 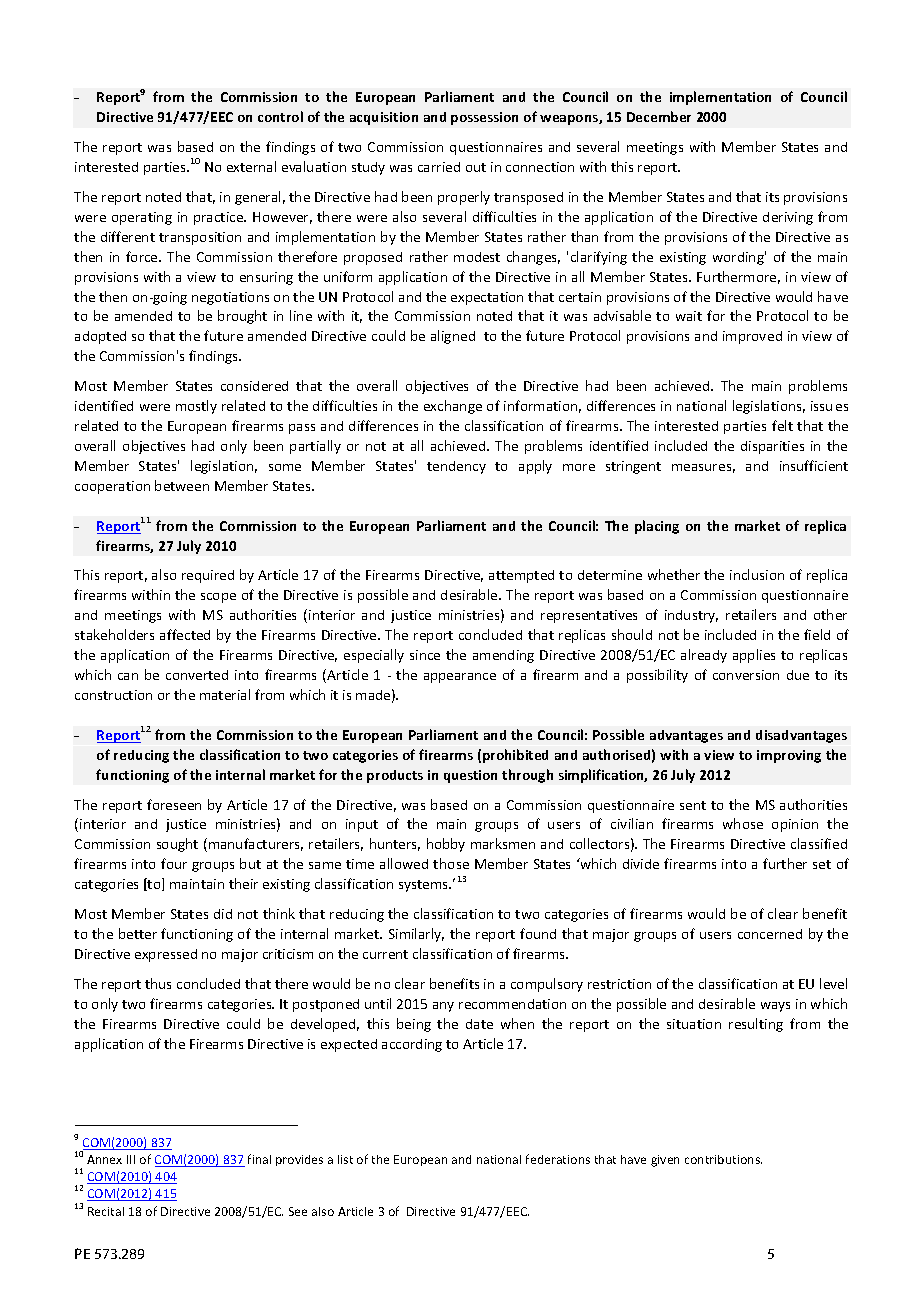 What do you see at coordinates (723, 1159) in the screenshot?
I see `contributions` at bounding box center [723, 1159].
